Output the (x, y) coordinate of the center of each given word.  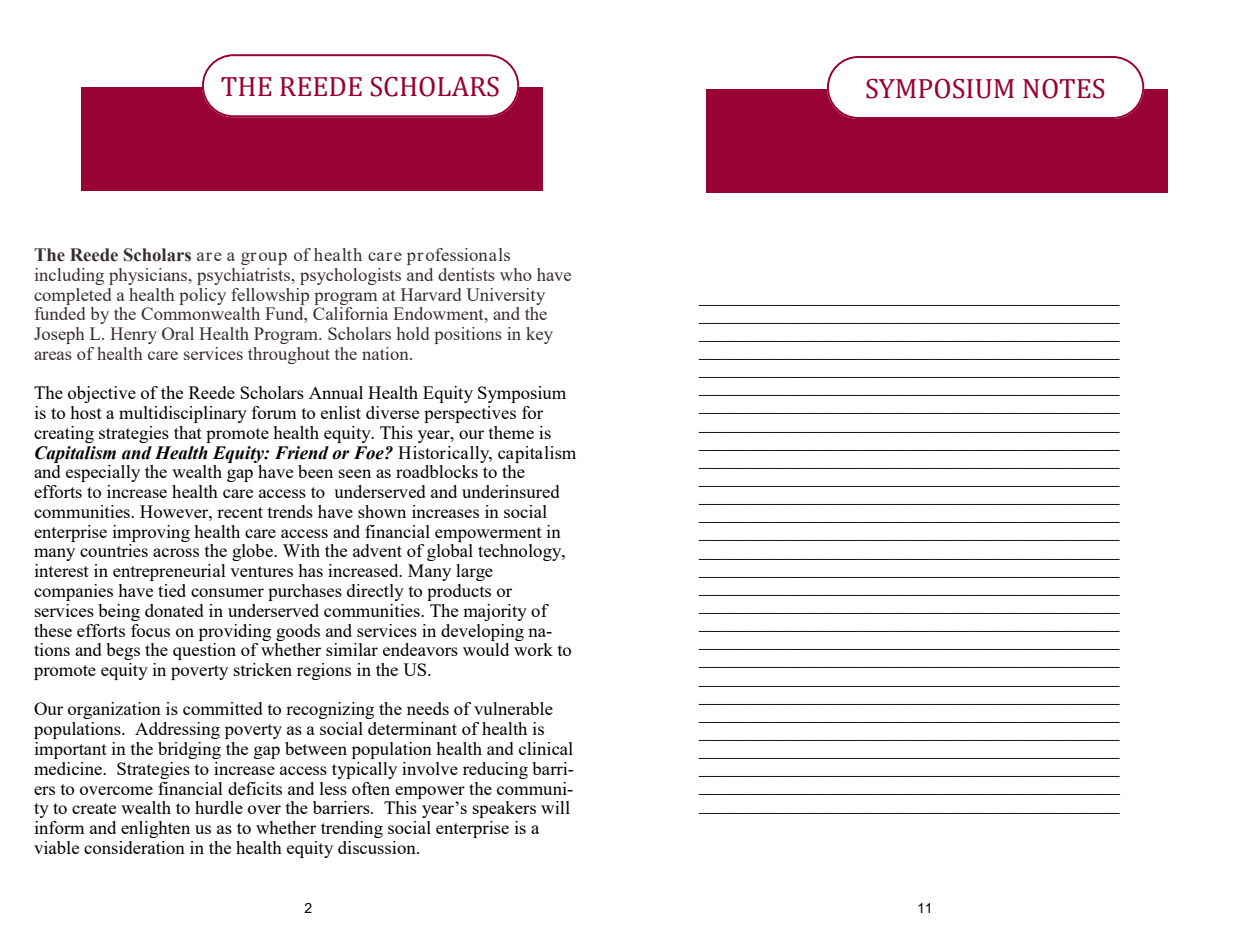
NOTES (1064, 88)
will (555, 807)
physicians (149, 276)
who (516, 274)
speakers (504, 809)
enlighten (155, 829)
